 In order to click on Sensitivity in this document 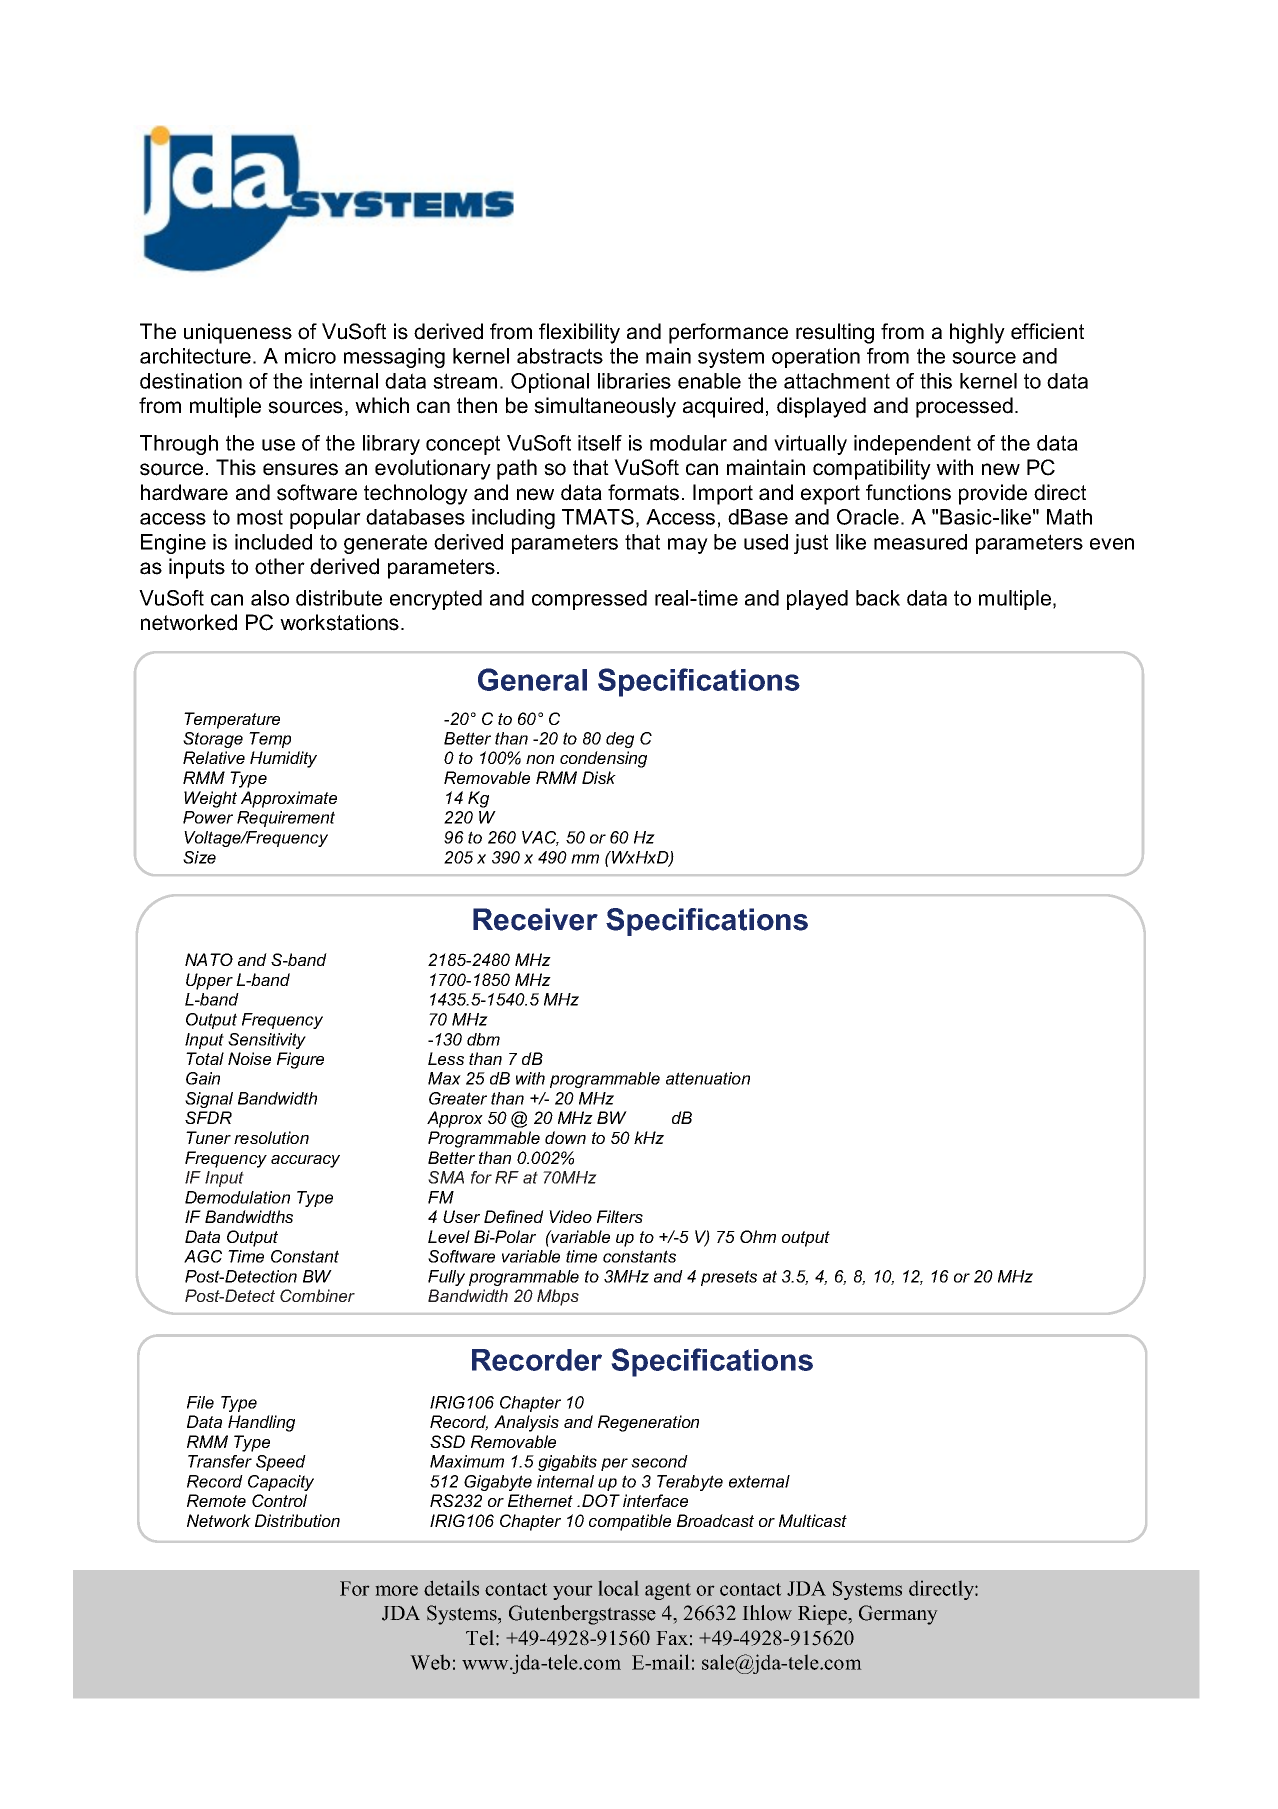, I will do `click(267, 1041)`.
